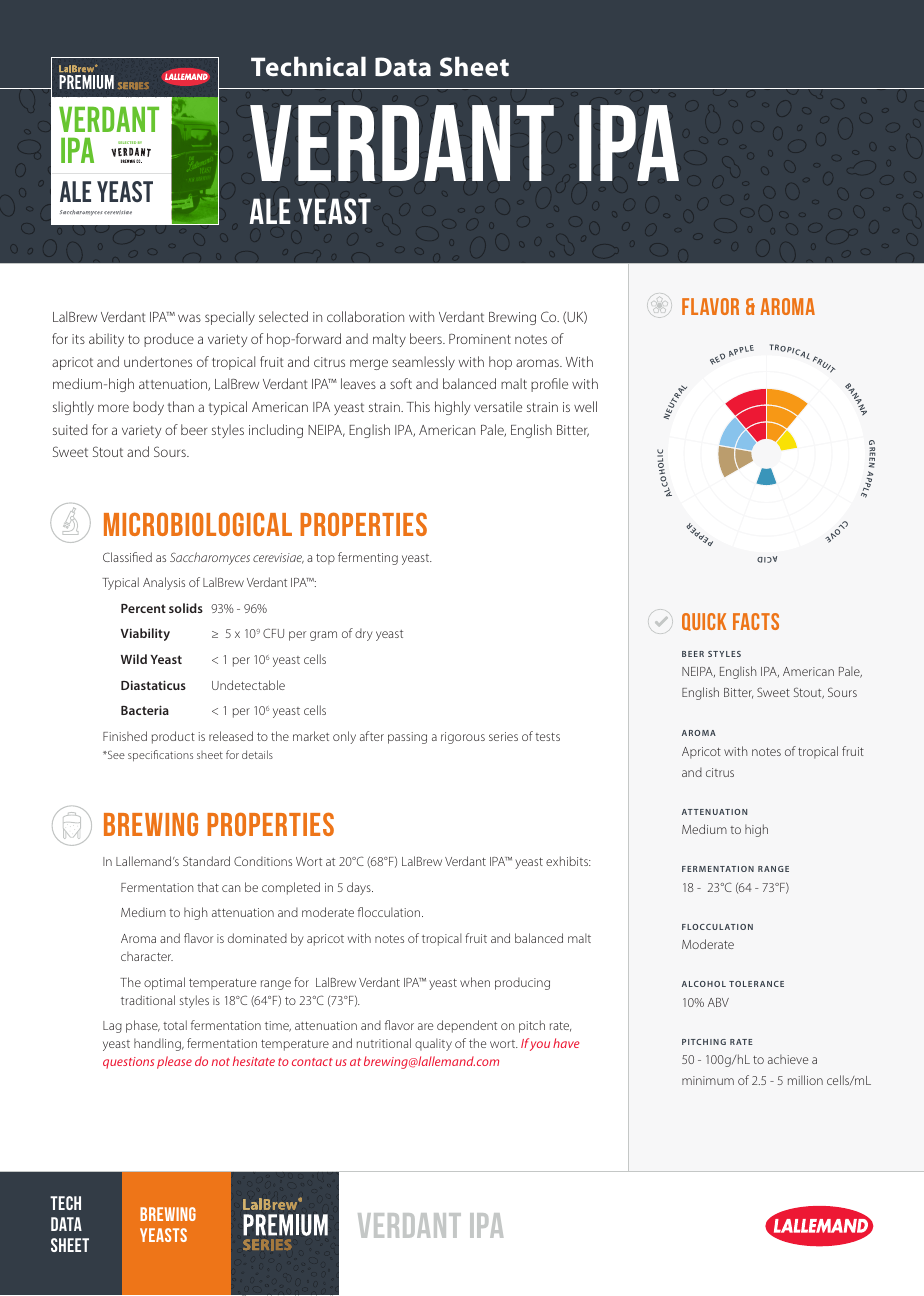  Describe the element at coordinates (169, 340) in the document. I see `produce` at that location.
